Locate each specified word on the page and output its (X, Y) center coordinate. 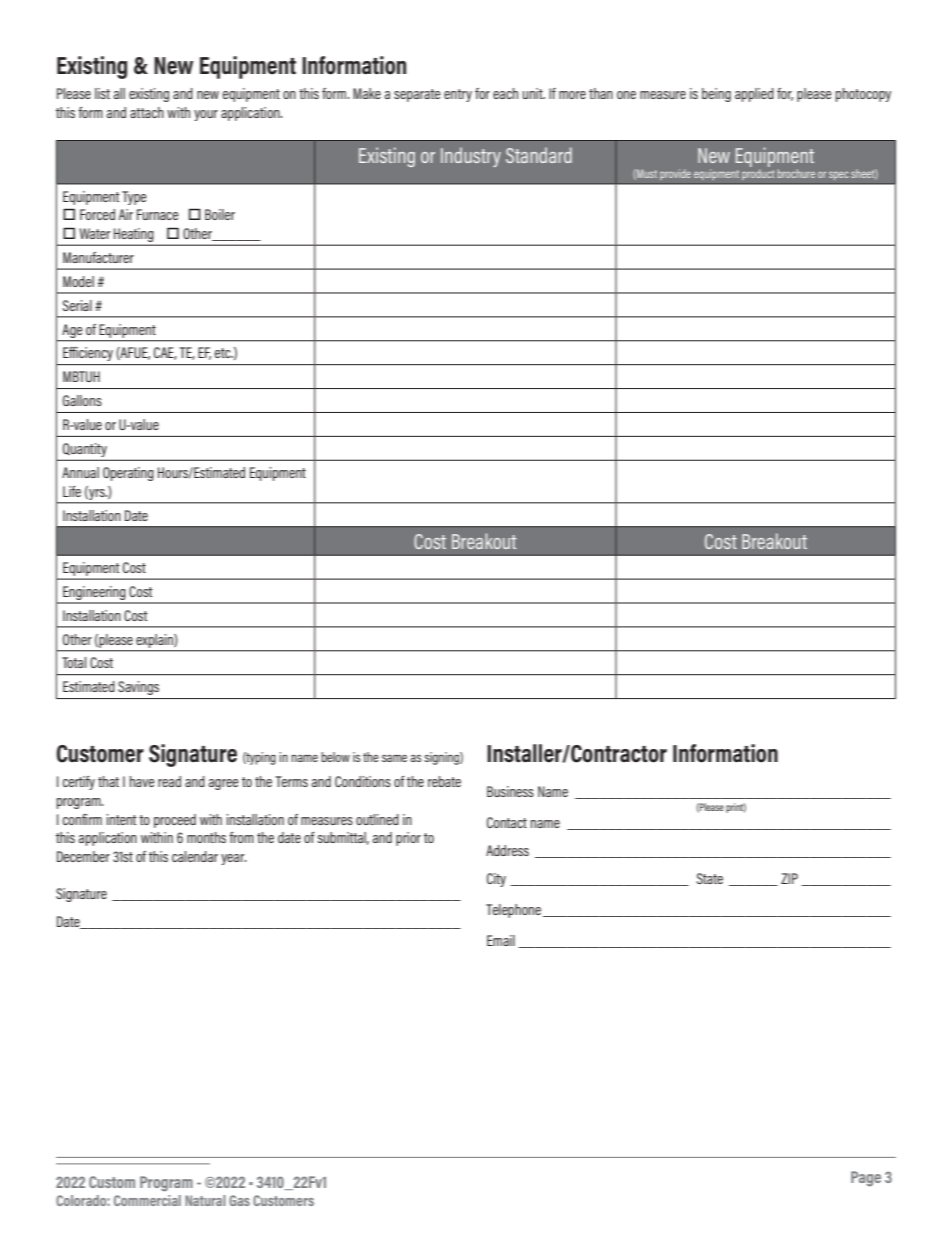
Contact (507, 822)
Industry (471, 157)
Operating (128, 474)
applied (754, 95)
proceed (175, 821)
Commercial (147, 1200)
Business (510, 791)
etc (224, 353)
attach (147, 112)
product (758, 173)
